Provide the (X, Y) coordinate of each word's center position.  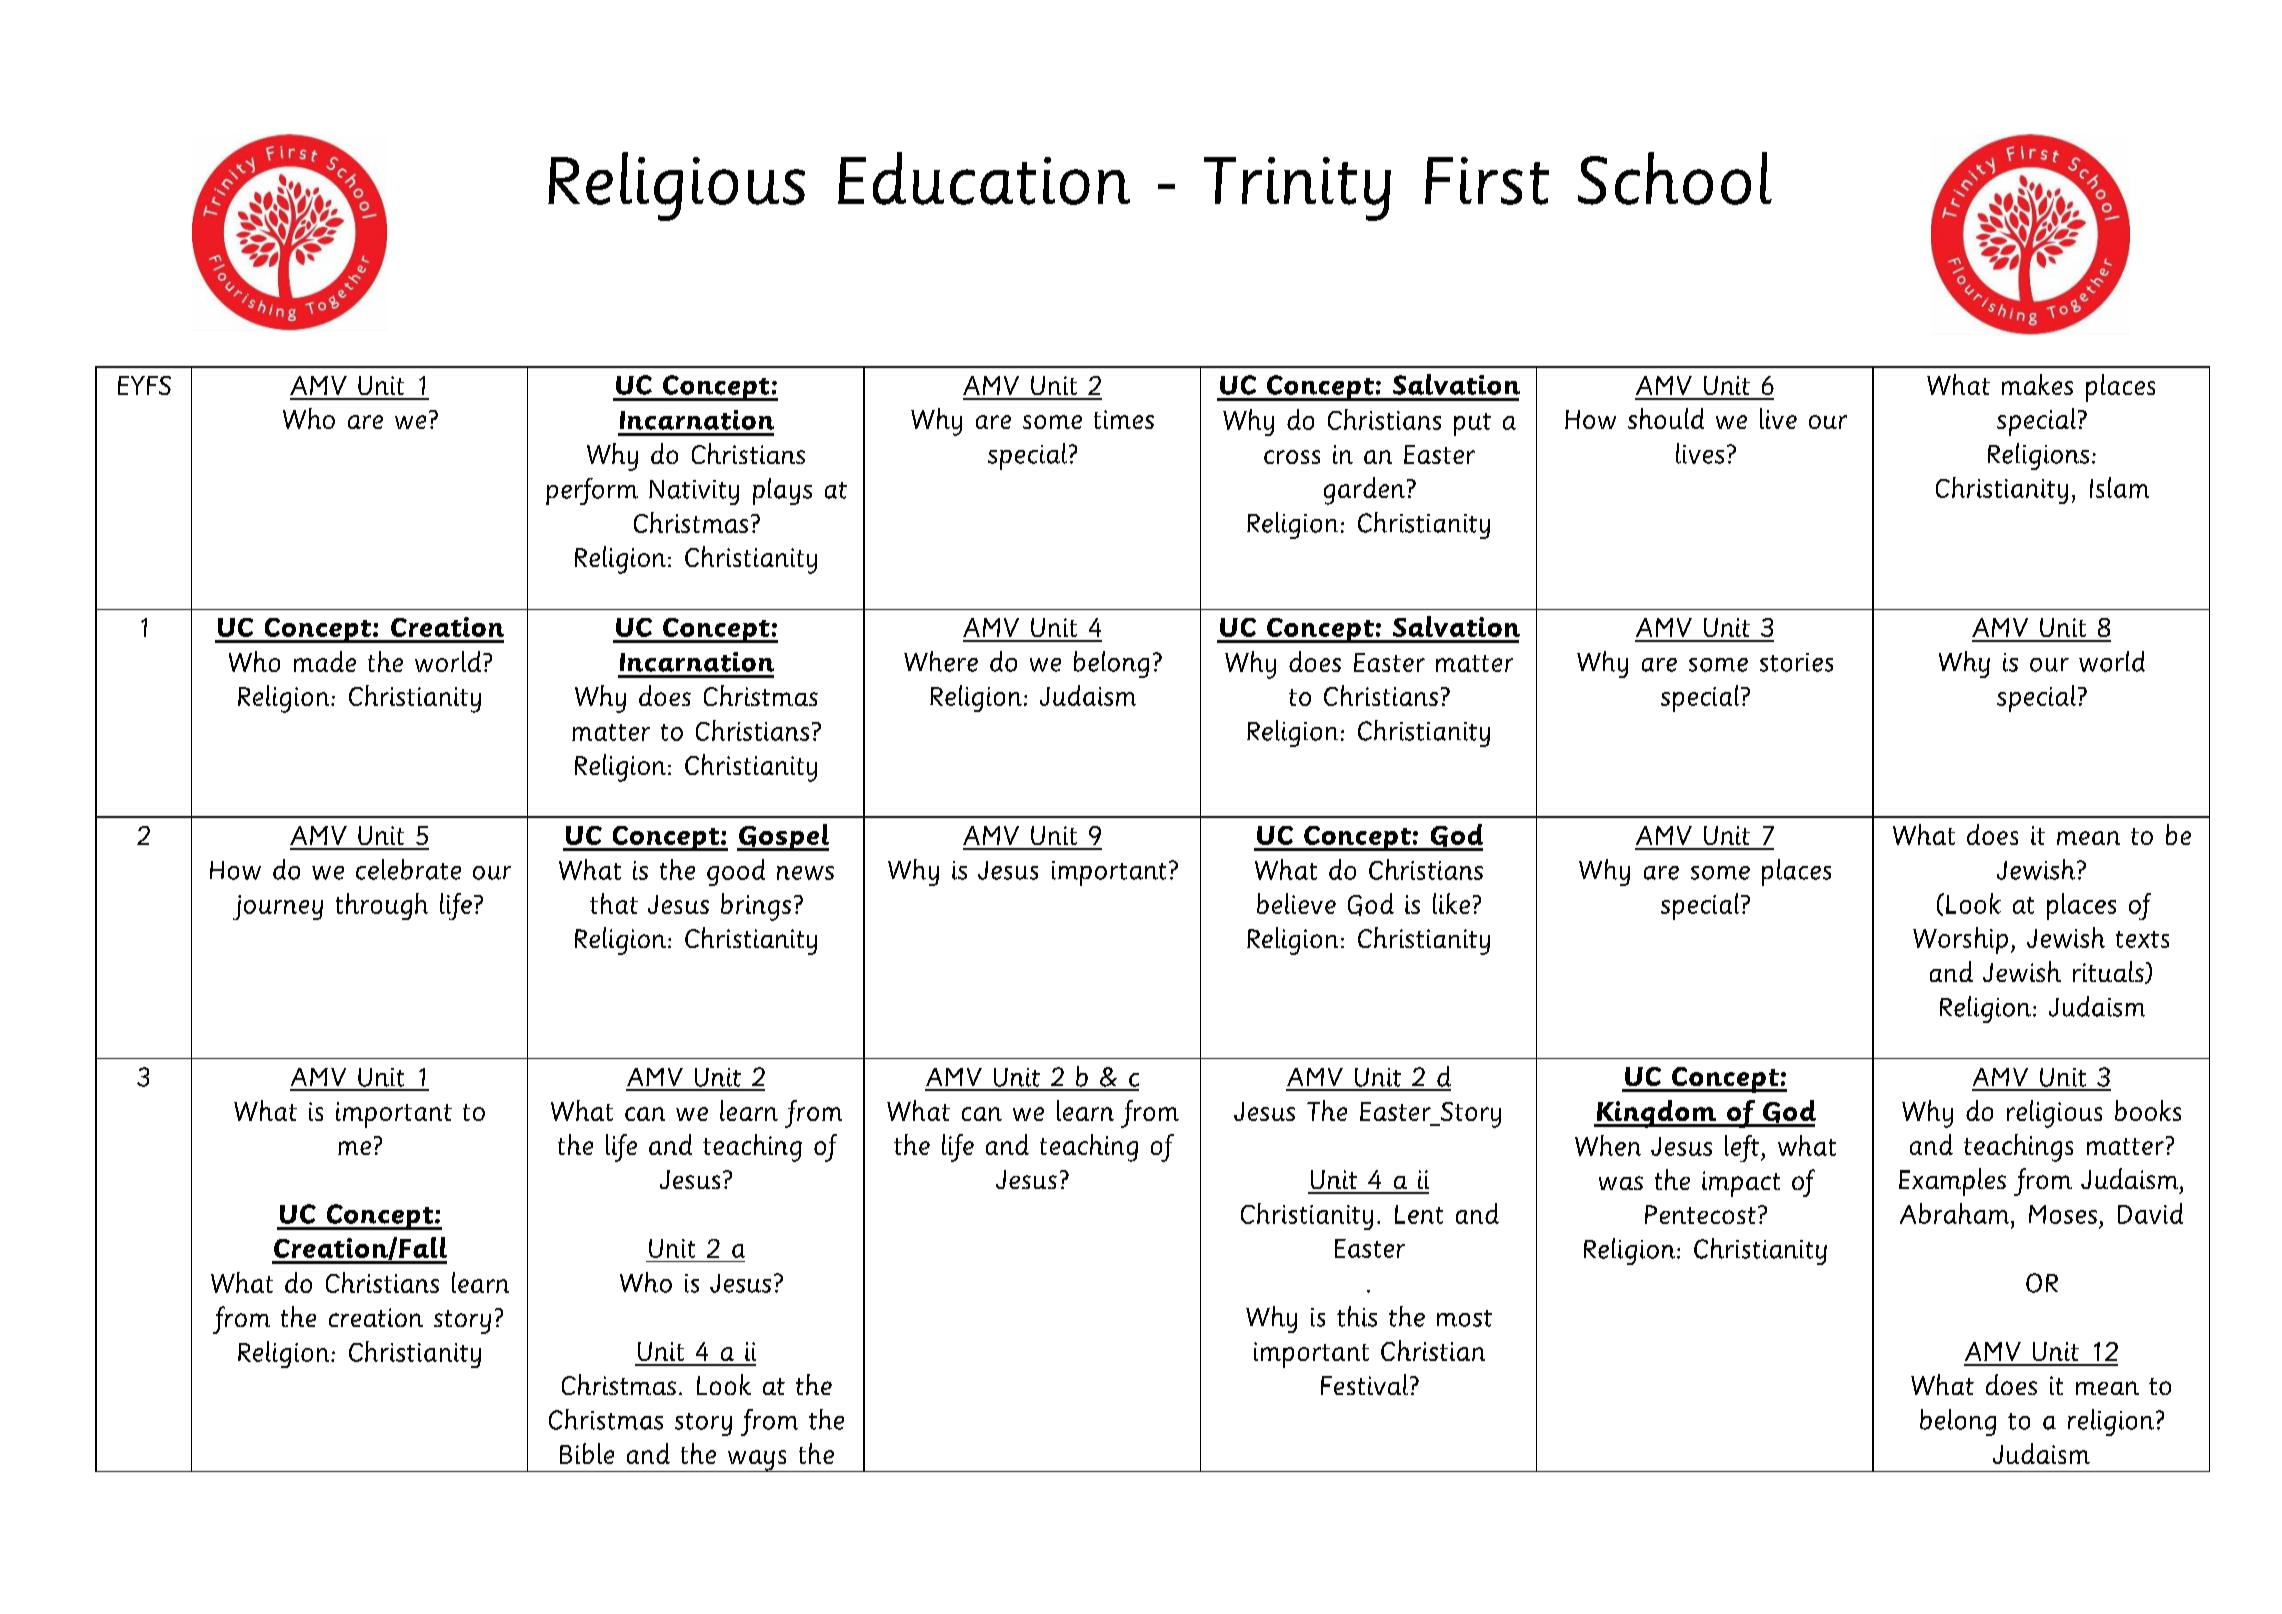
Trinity (1297, 189)
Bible (587, 1453)
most (1464, 1318)
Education (984, 178)
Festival (1364, 1384)
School (1675, 178)
